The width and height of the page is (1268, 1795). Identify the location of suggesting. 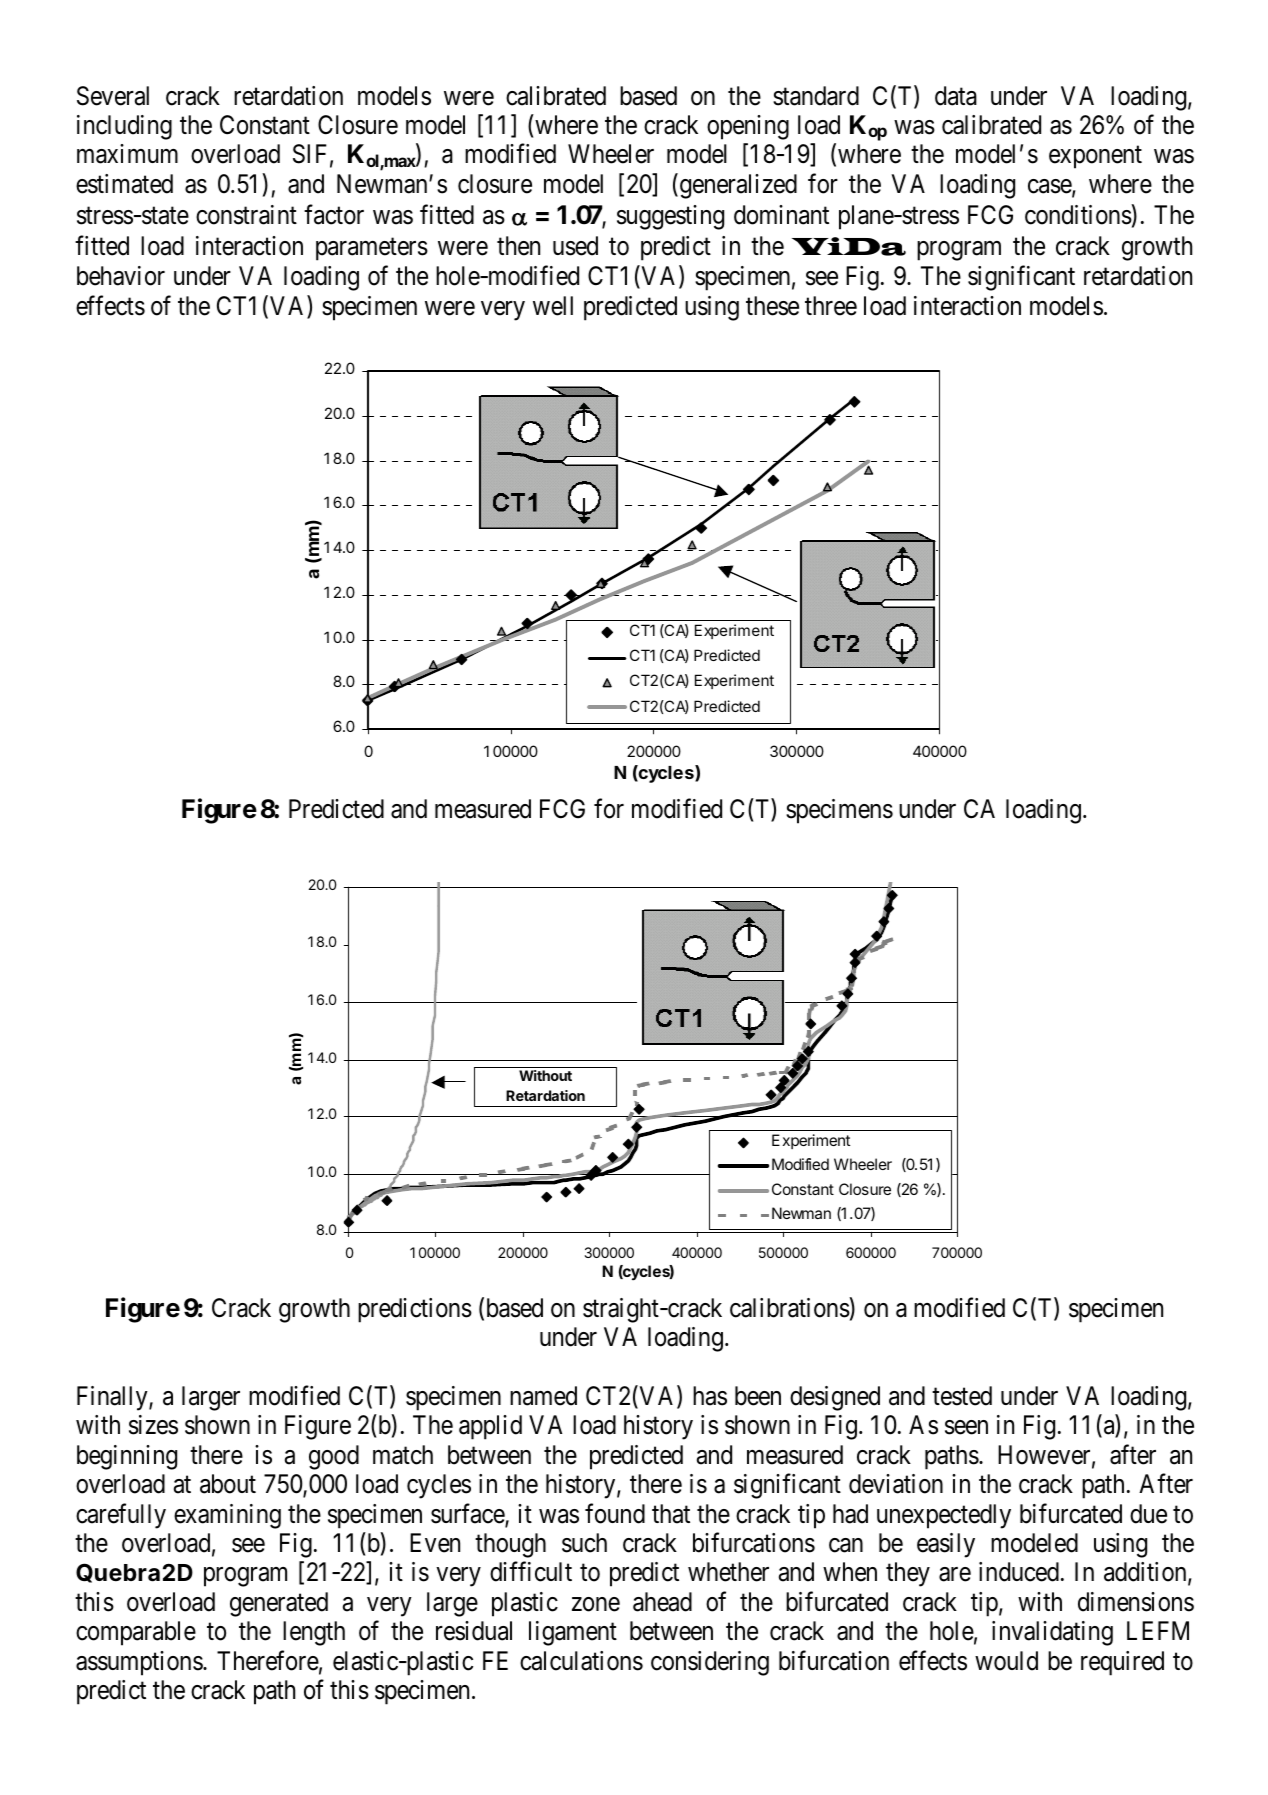
(670, 217).
